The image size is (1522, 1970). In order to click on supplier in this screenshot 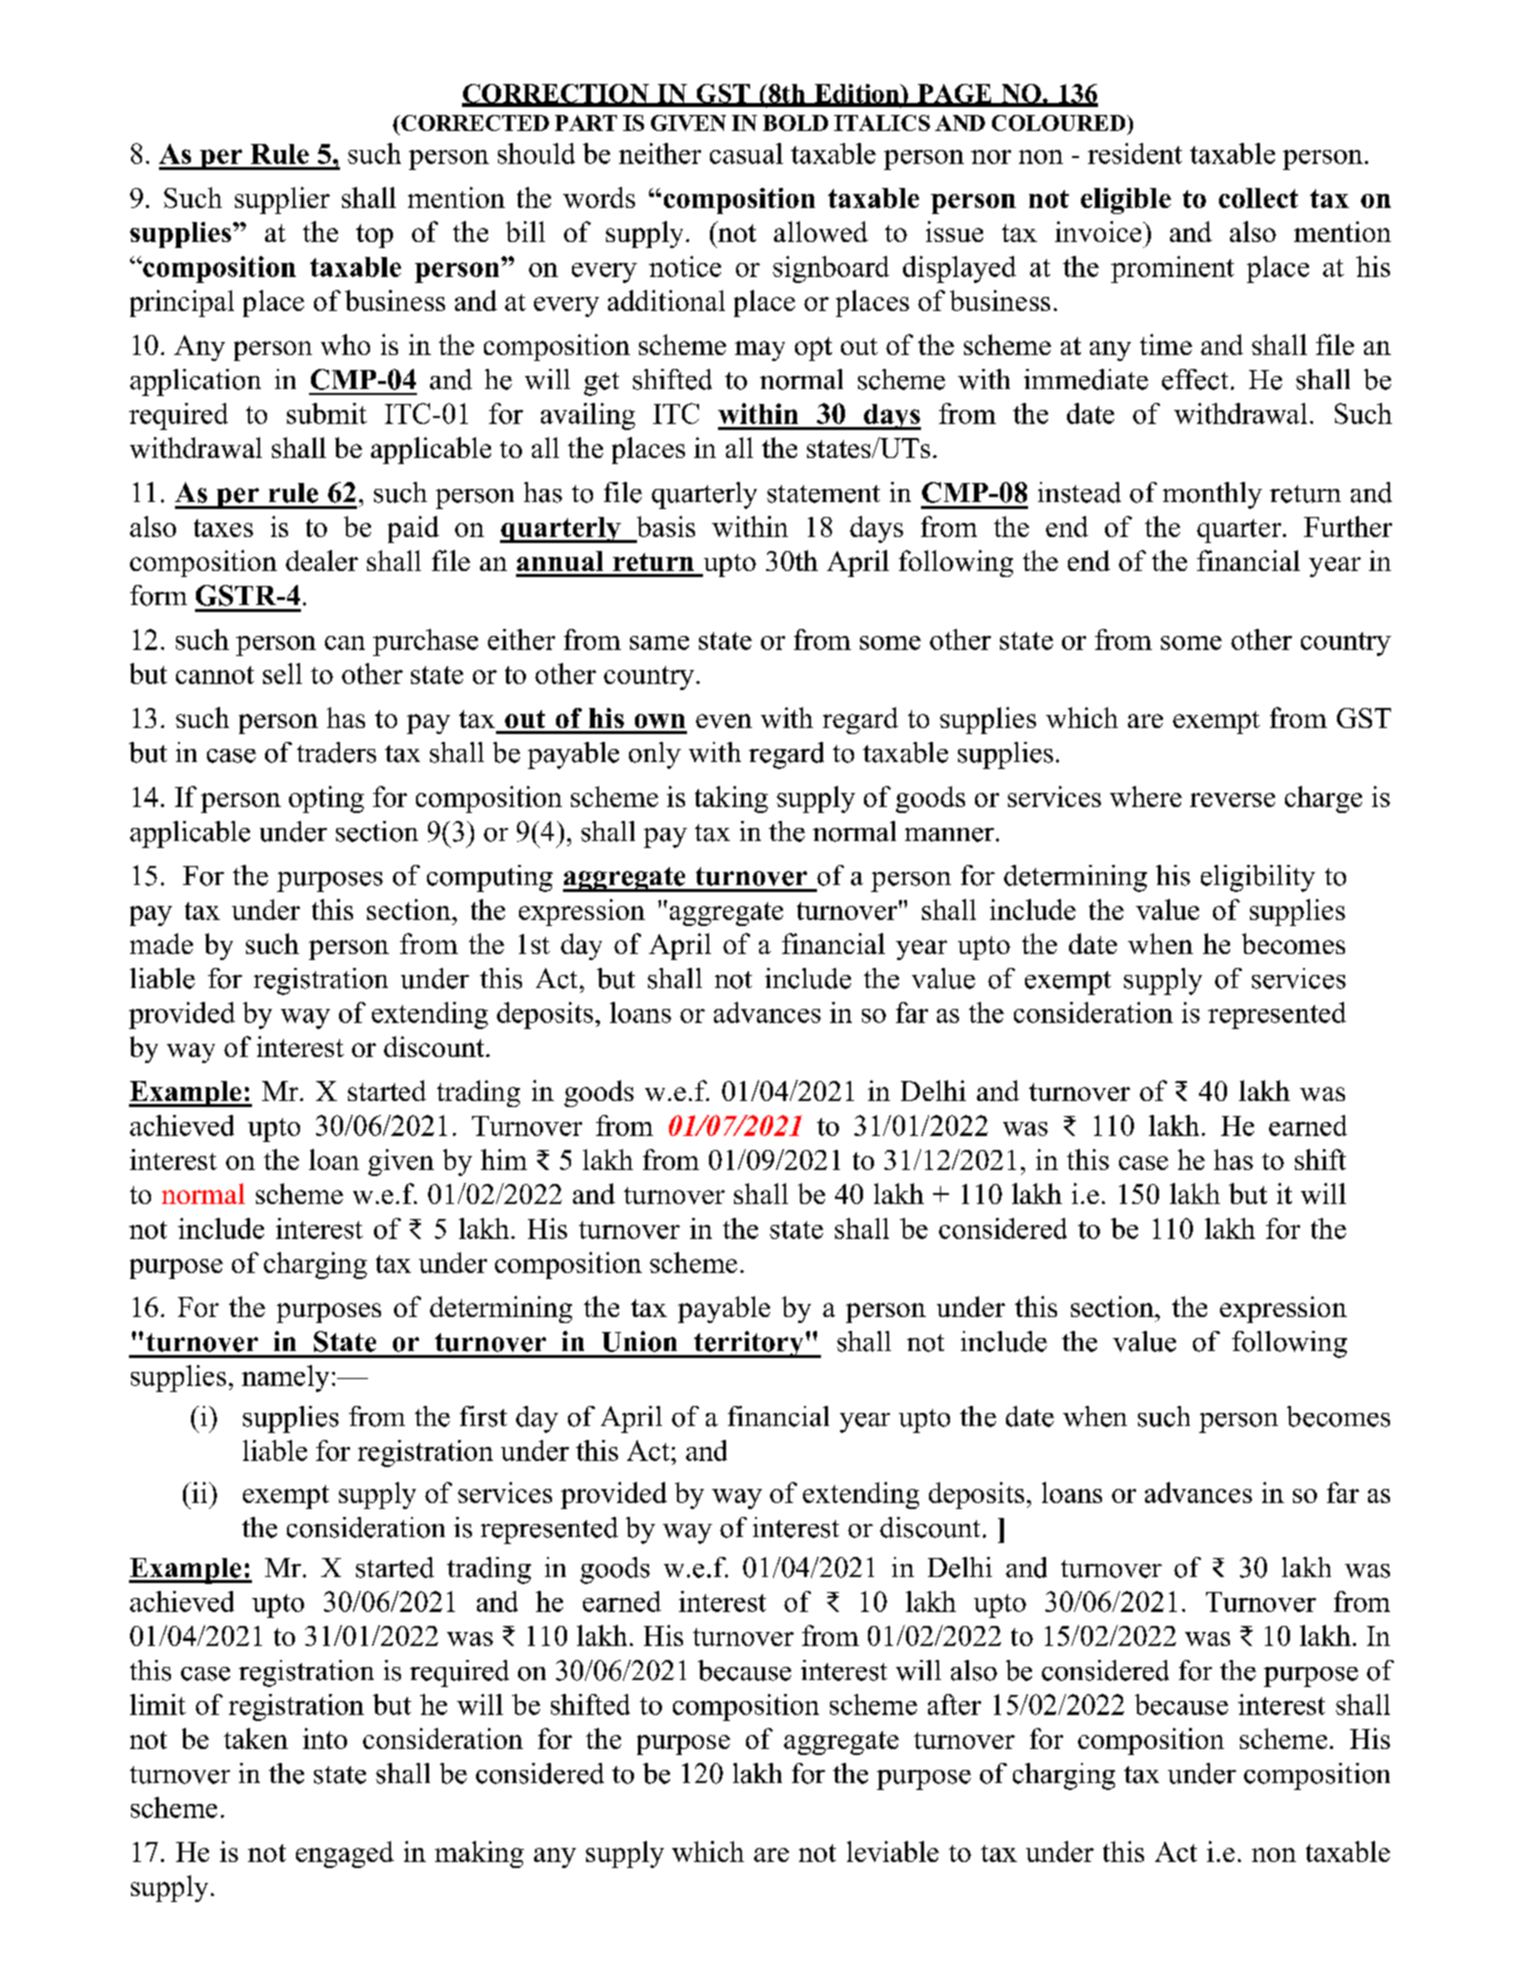, I will do `click(282, 200)`.
